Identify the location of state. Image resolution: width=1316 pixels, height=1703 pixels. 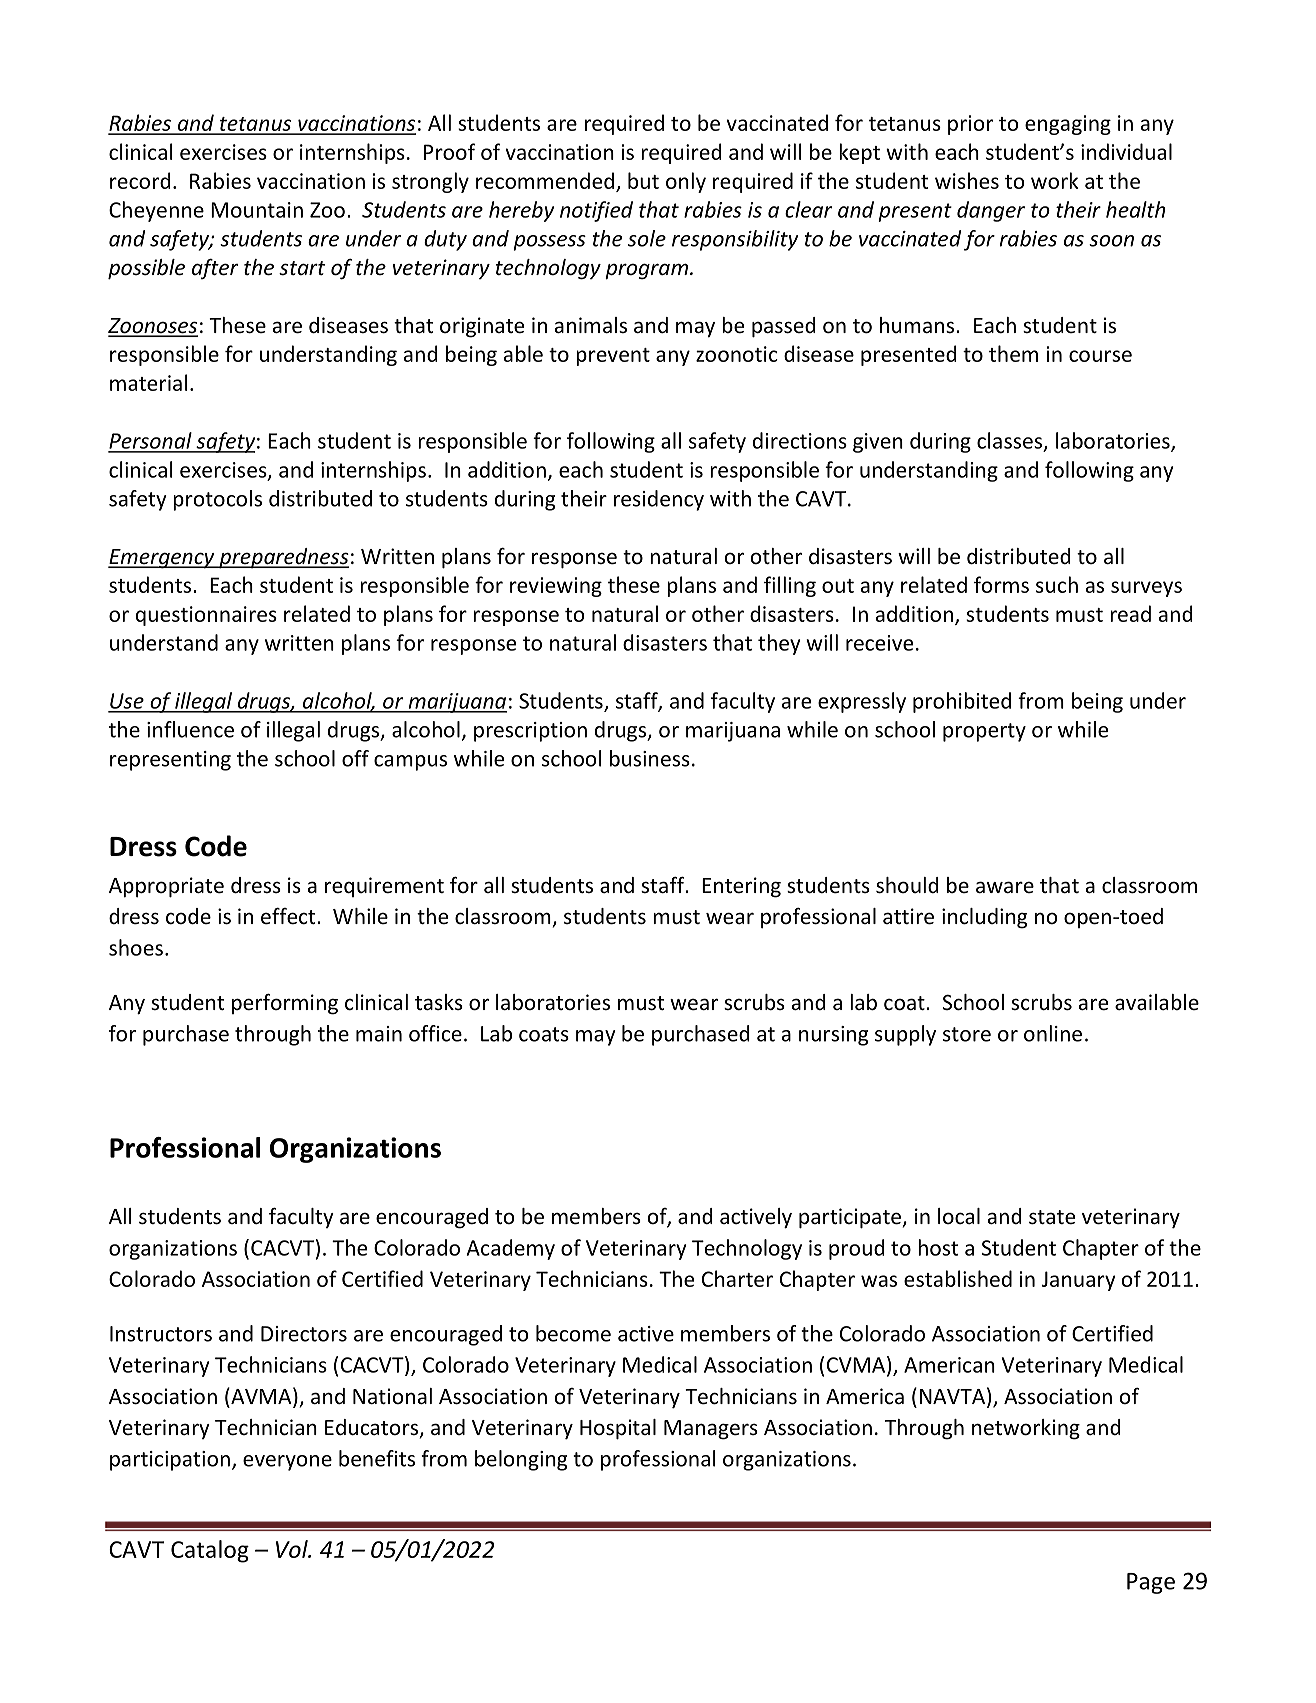
(1052, 1217).
